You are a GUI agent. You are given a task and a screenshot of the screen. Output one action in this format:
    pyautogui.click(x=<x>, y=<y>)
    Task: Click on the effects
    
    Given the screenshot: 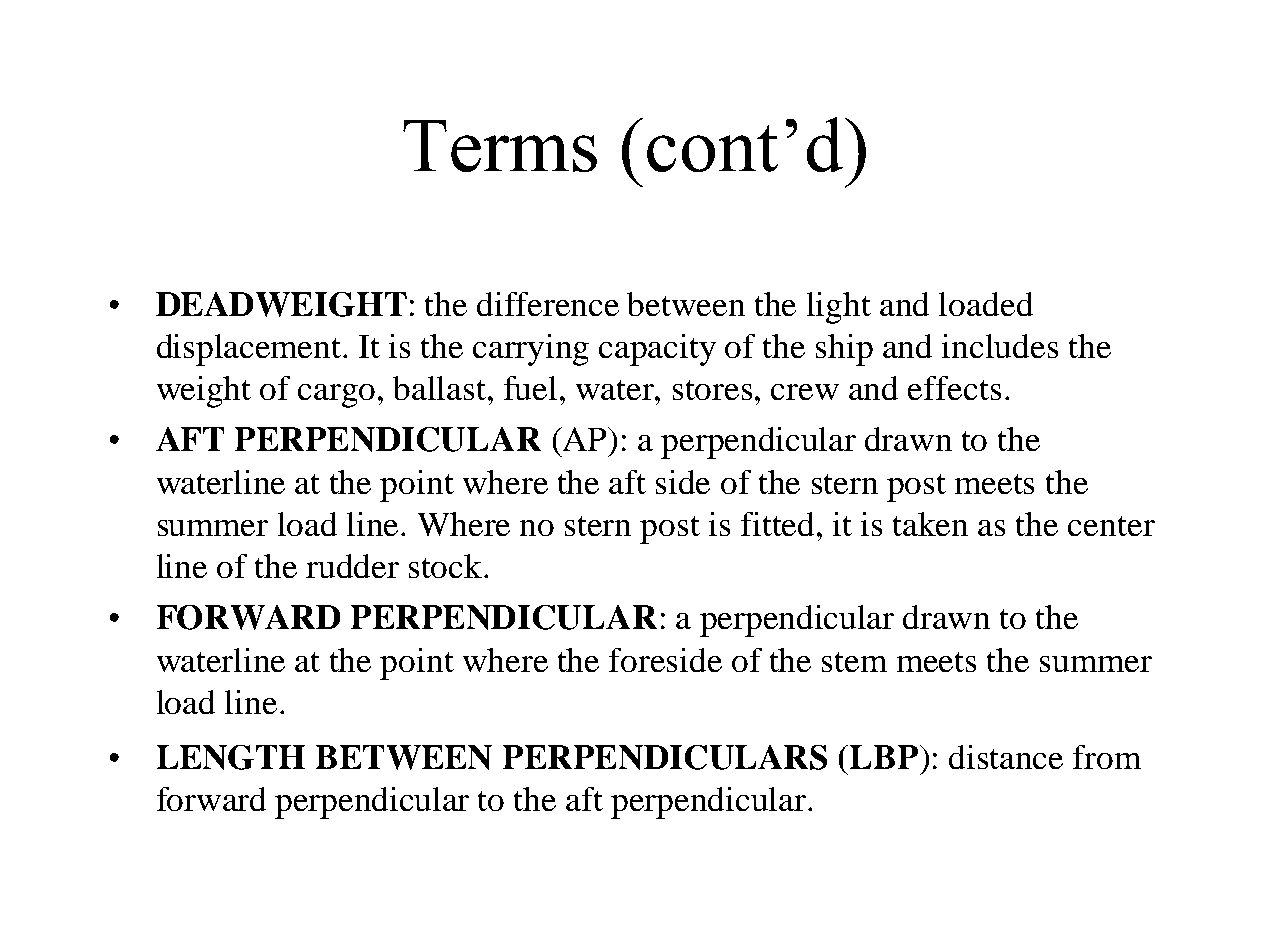 What is the action you would take?
    pyautogui.click(x=954, y=388)
